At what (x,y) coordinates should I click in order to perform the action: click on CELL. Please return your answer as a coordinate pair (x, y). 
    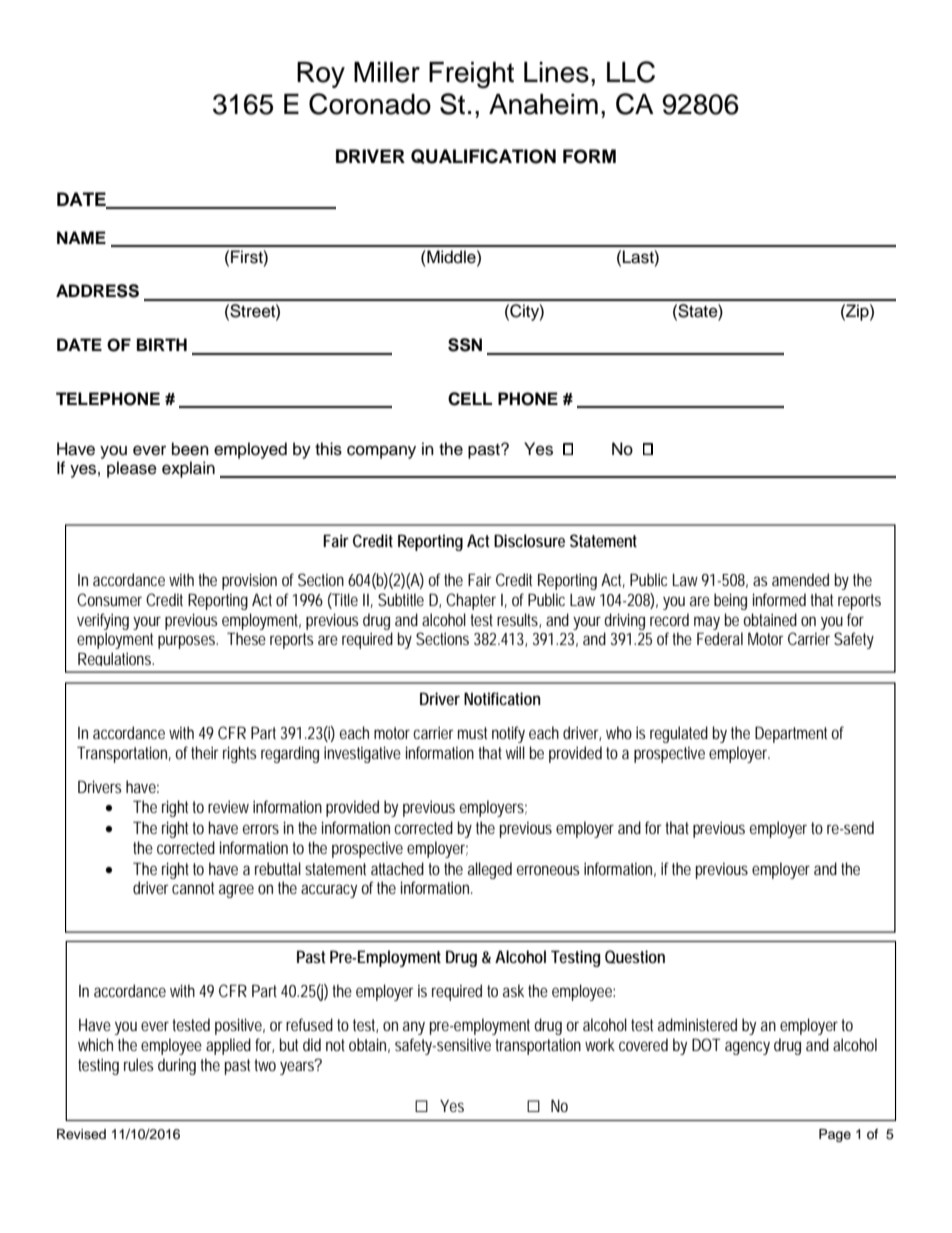
    Looking at the image, I should click on (470, 399).
